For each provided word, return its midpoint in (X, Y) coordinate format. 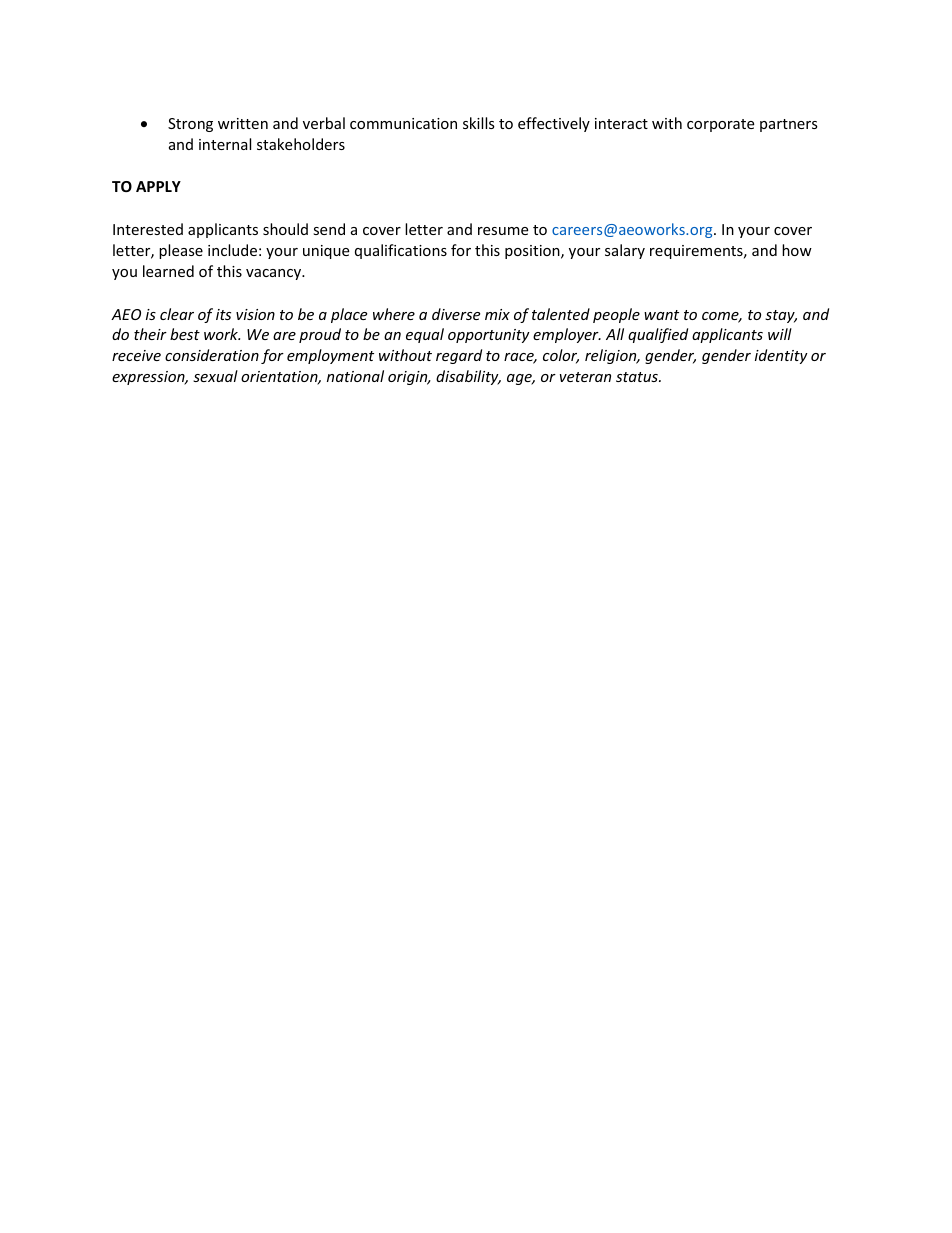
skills (479, 123)
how (797, 250)
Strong (190, 125)
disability (468, 377)
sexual (215, 376)
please (181, 251)
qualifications (401, 251)
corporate (720, 125)
